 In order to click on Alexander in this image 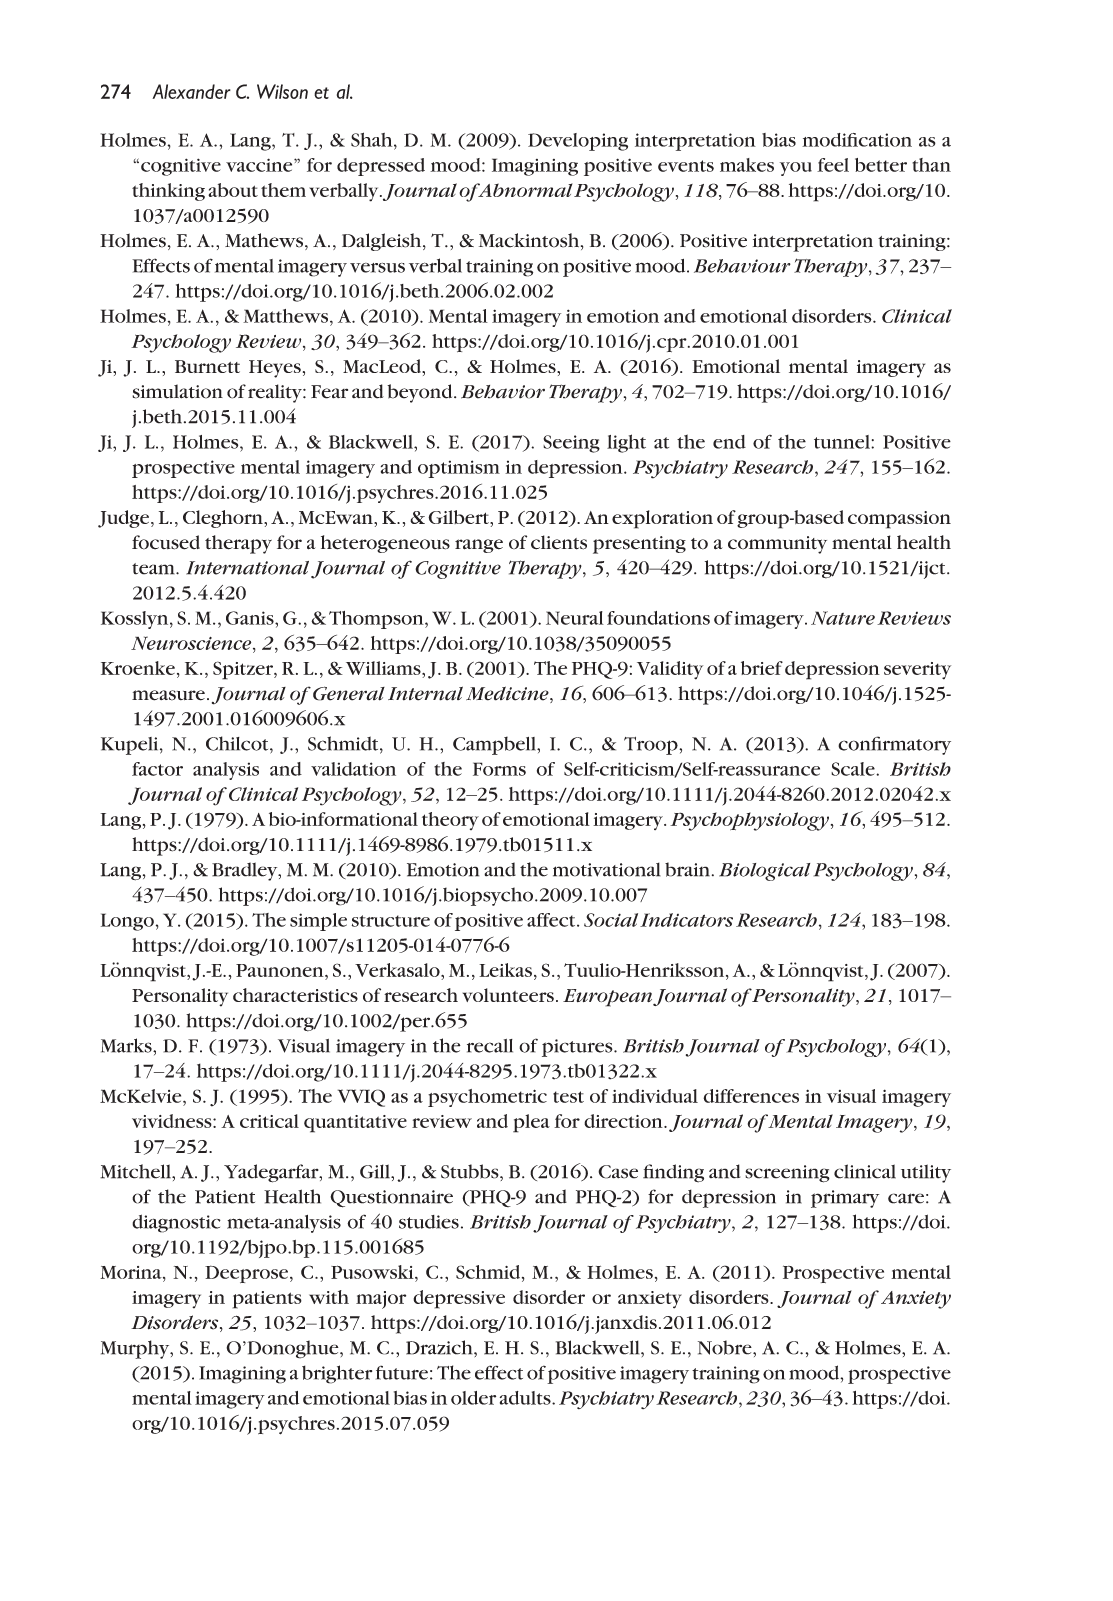, I will do `click(191, 91)`.
